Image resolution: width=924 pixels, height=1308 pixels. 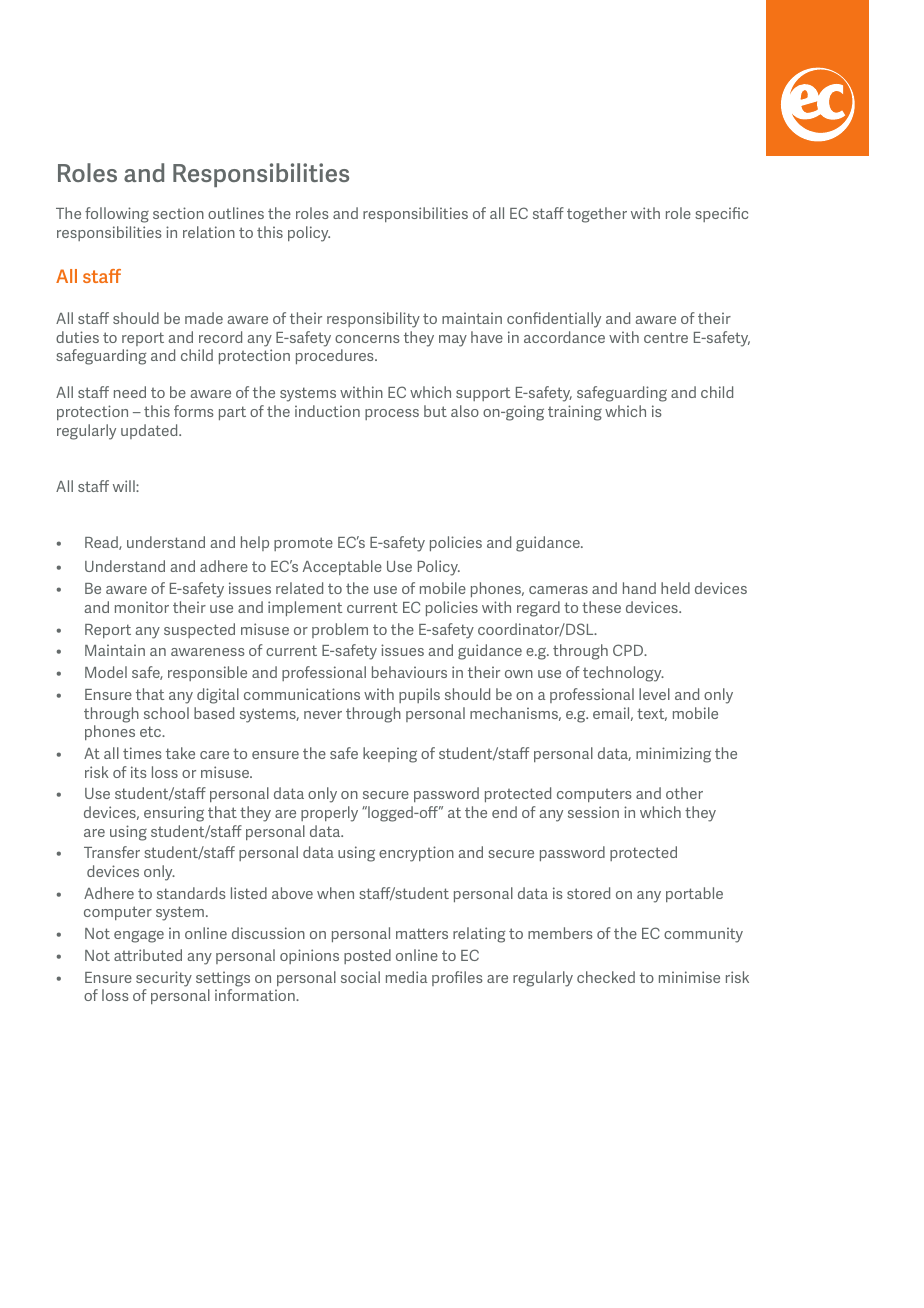 I want to click on security, so click(x=164, y=979).
